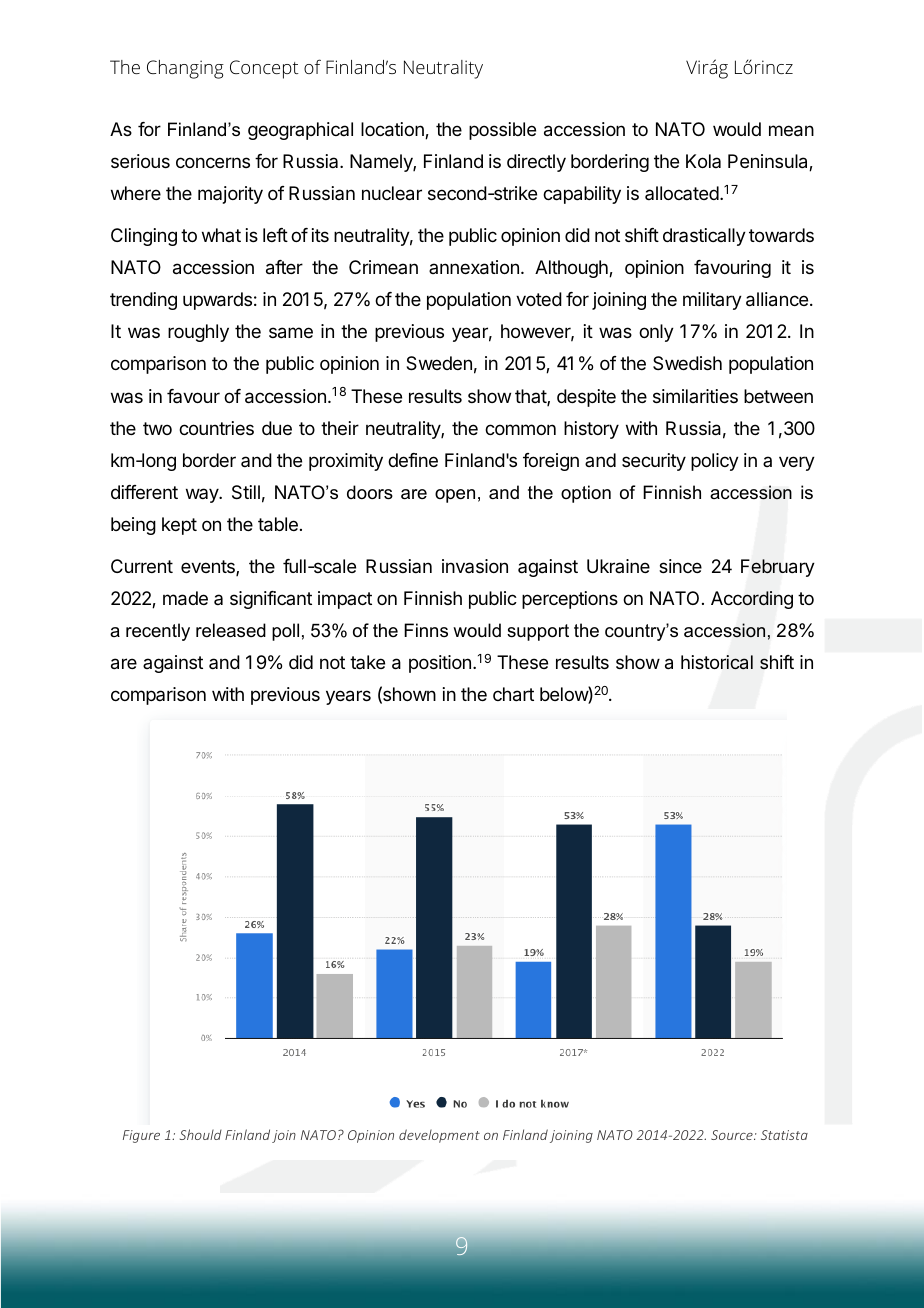 This page has width=924, height=1308. What do you see at coordinates (203, 495) in the page?
I see `way` at bounding box center [203, 495].
